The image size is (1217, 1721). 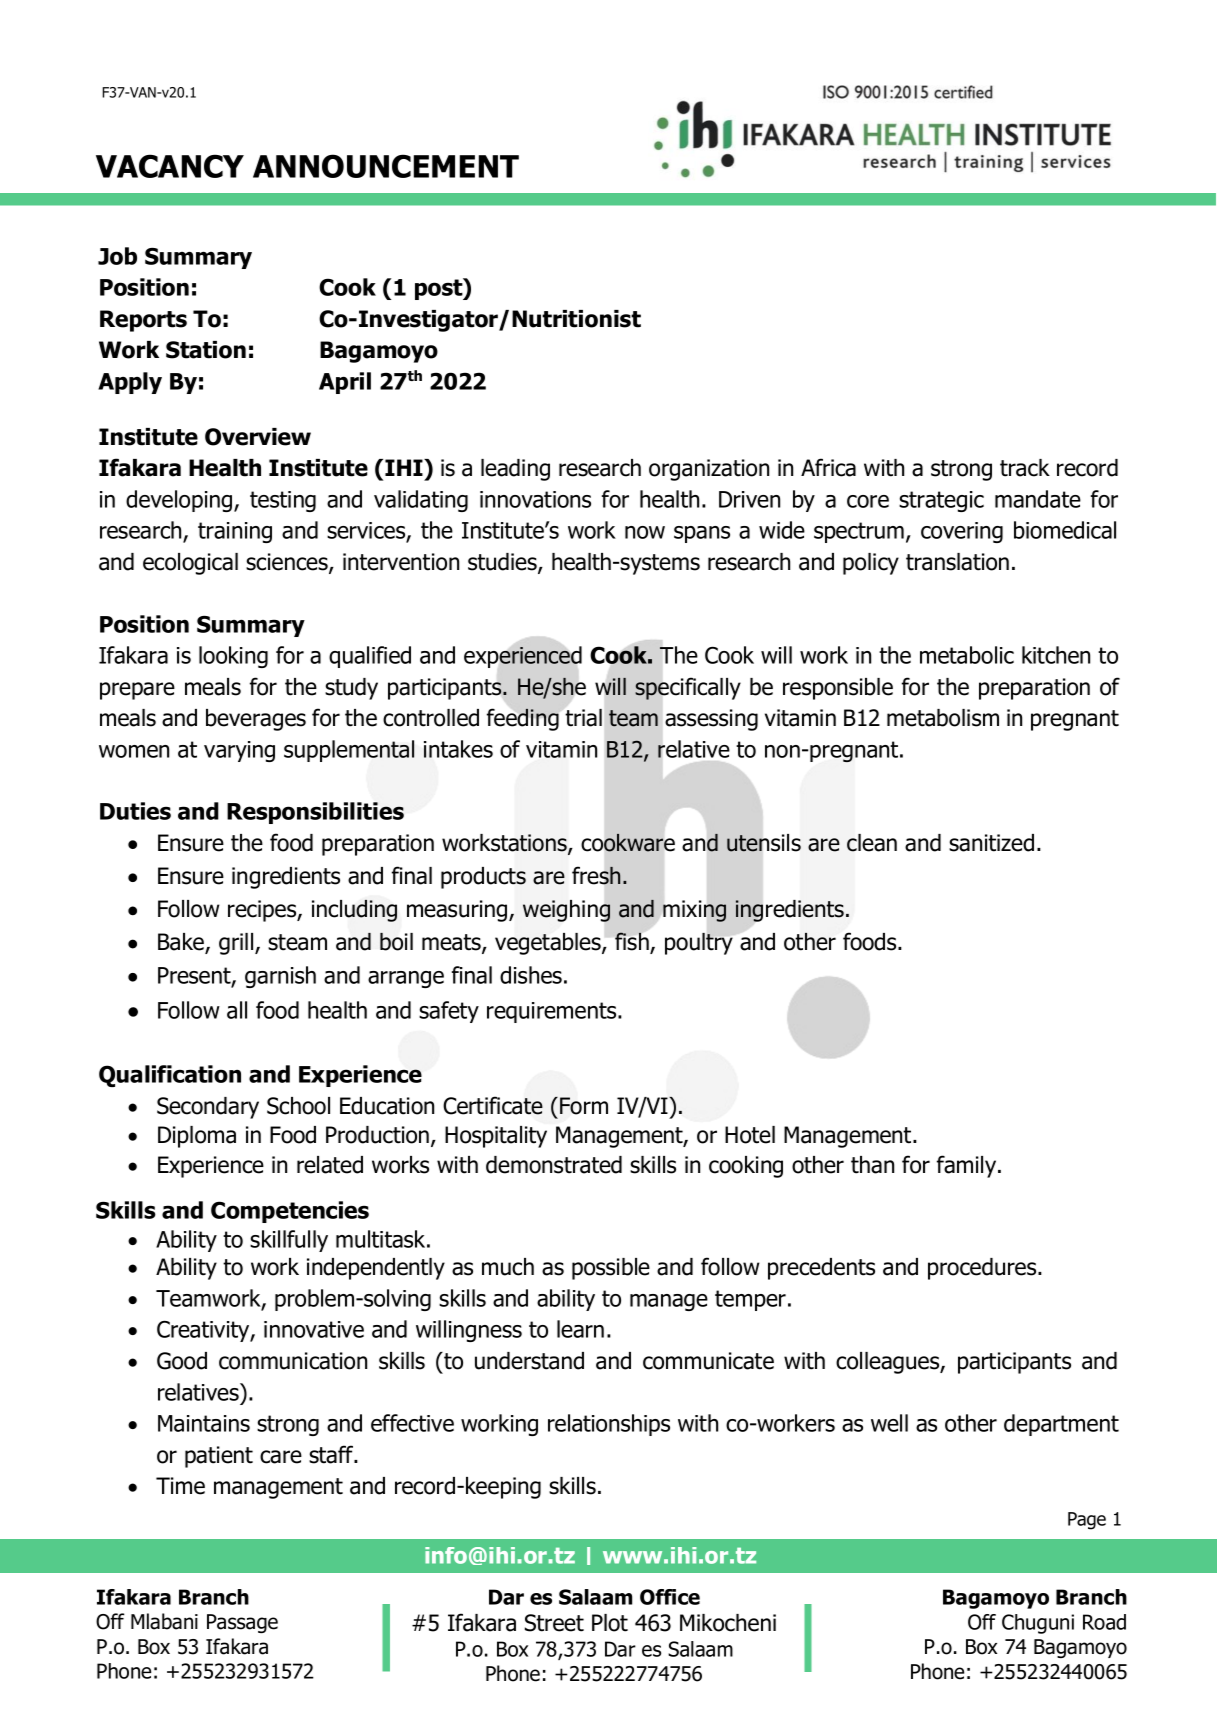 What do you see at coordinates (235, 532) in the page?
I see `training` at bounding box center [235, 532].
